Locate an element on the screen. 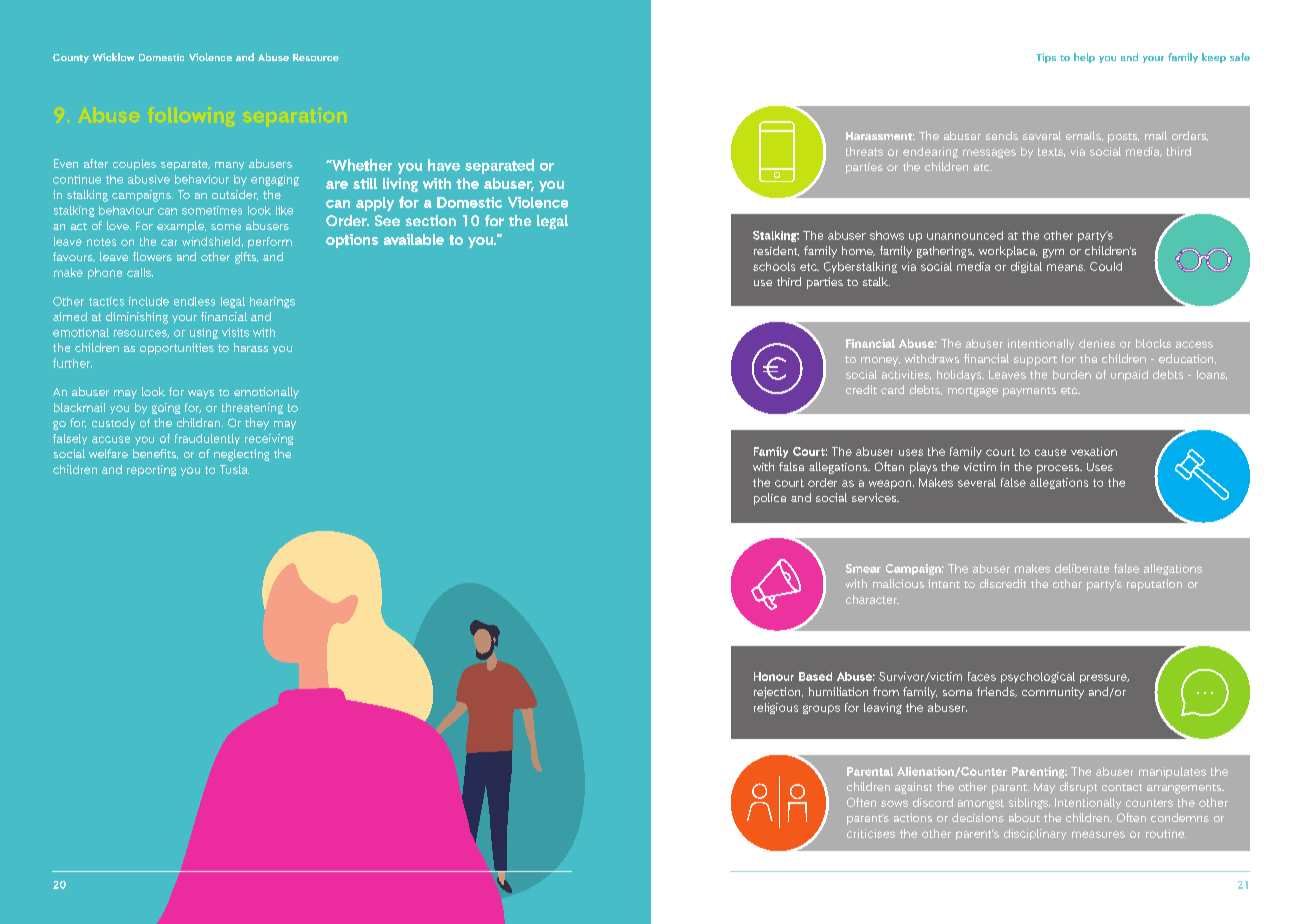 This screenshot has height=924, width=1303. threats is located at coordinates (864, 151).
